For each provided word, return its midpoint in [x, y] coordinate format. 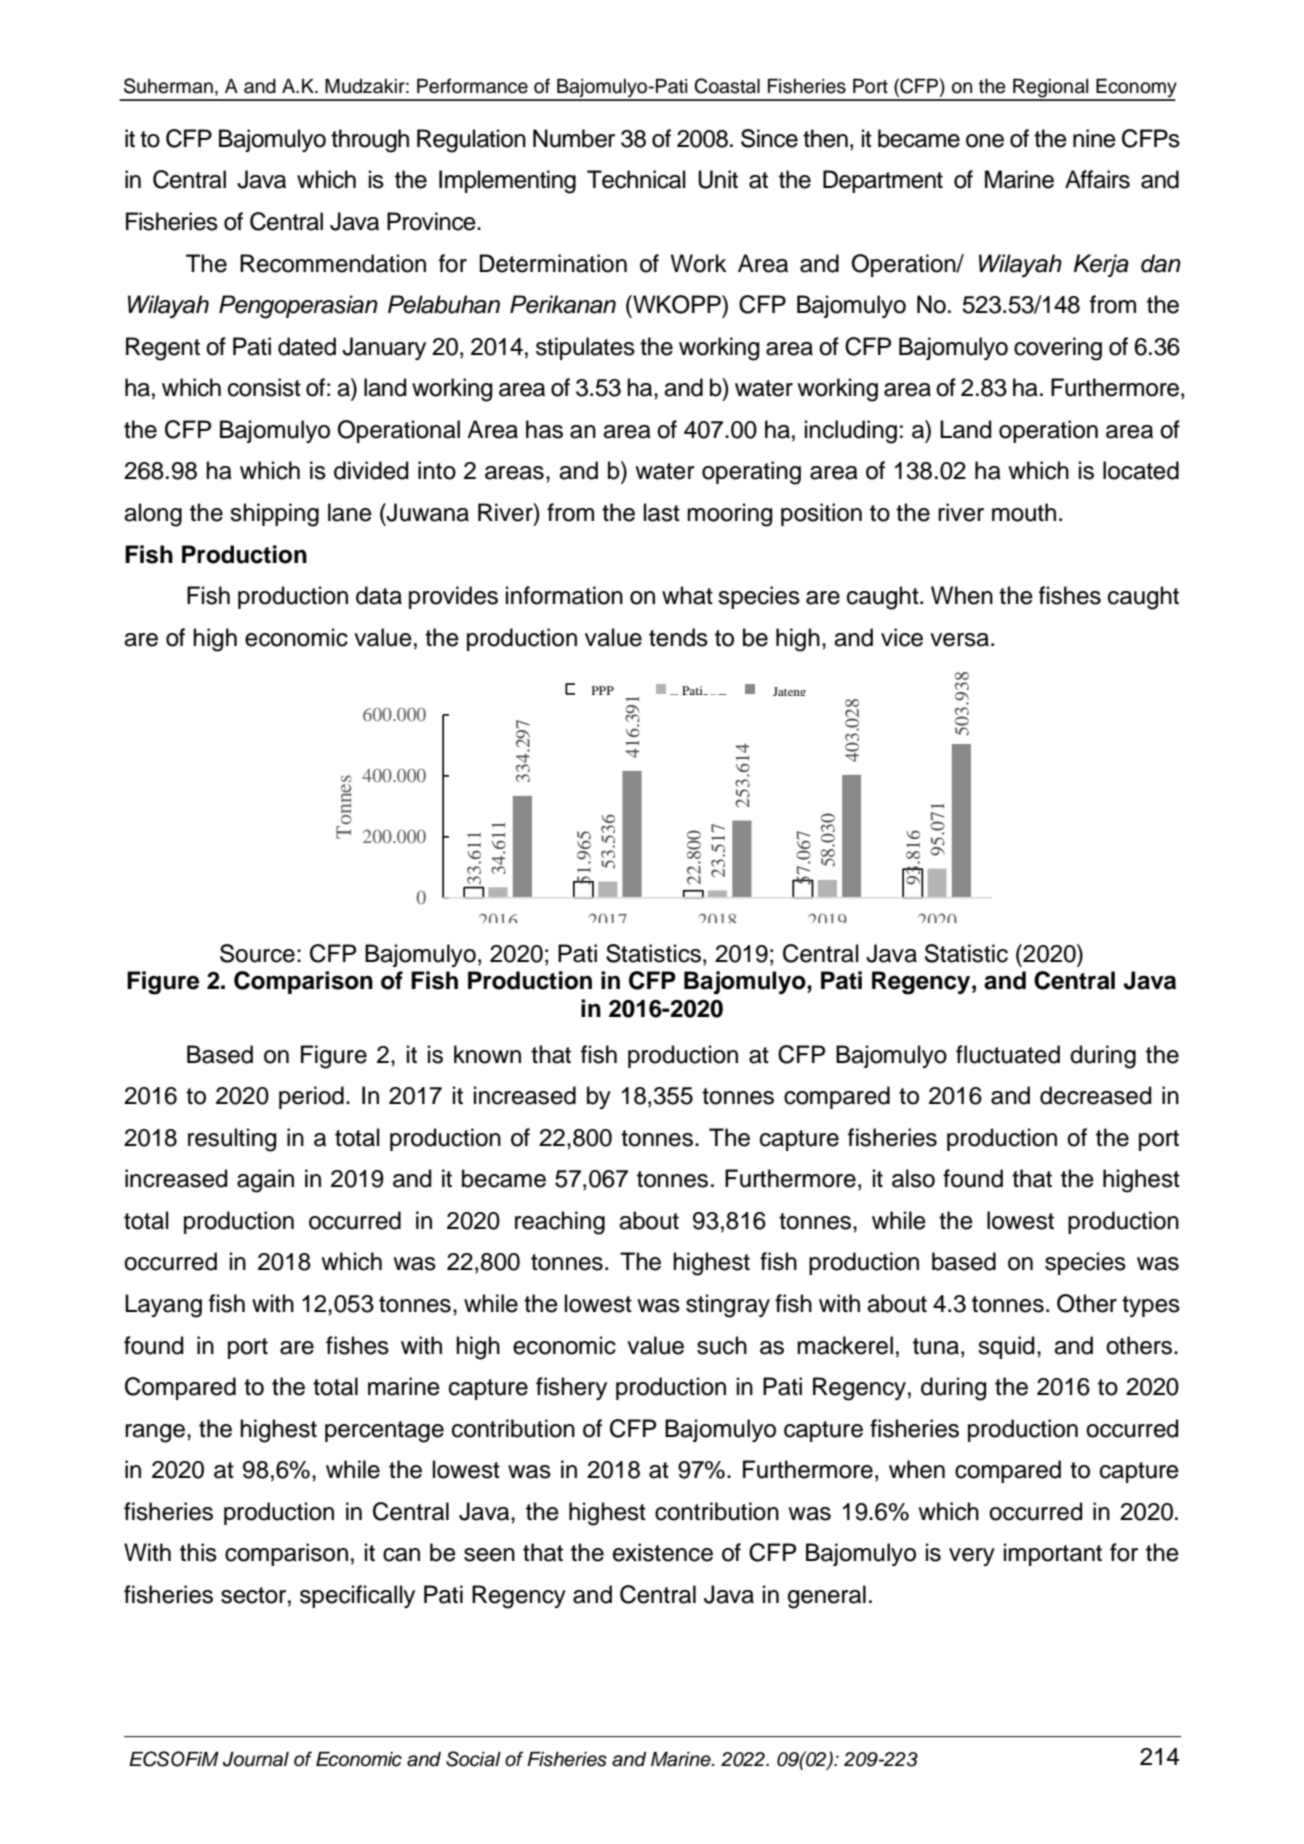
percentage [384, 1432]
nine [1094, 138]
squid [1006, 1347]
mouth [1024, 512]
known [487, 1054]
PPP [603, 690]
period [311, 1097]
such [722, 1345]
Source [257, 953]
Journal [256, 1759]
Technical [636, 179]
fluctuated [1008, 1054]
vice [902, 637]
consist [264, 387]
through [370, 141]
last [662, 512]
